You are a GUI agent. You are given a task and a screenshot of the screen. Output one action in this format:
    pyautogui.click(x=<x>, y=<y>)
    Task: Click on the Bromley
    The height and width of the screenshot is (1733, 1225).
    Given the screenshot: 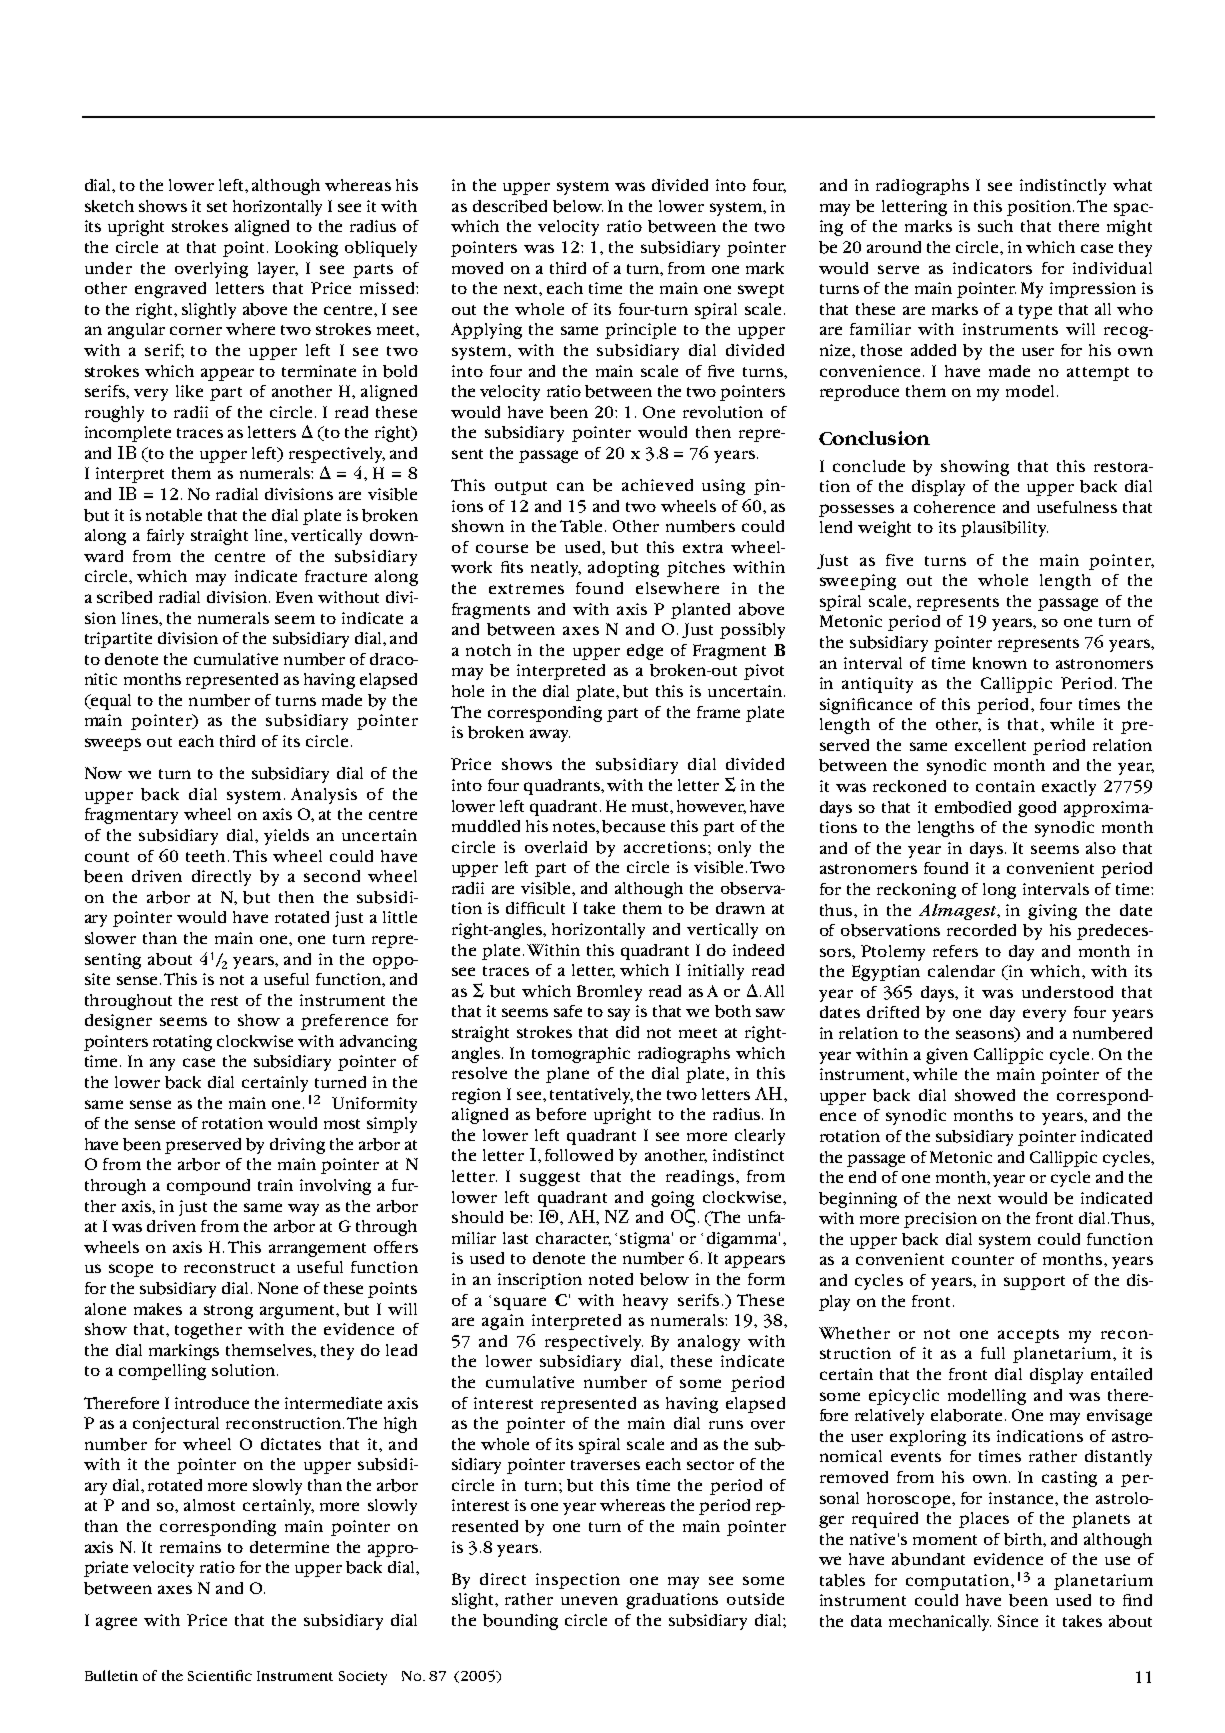 What is the action you would take?
    pyautogui.click(x=609, y=993)
